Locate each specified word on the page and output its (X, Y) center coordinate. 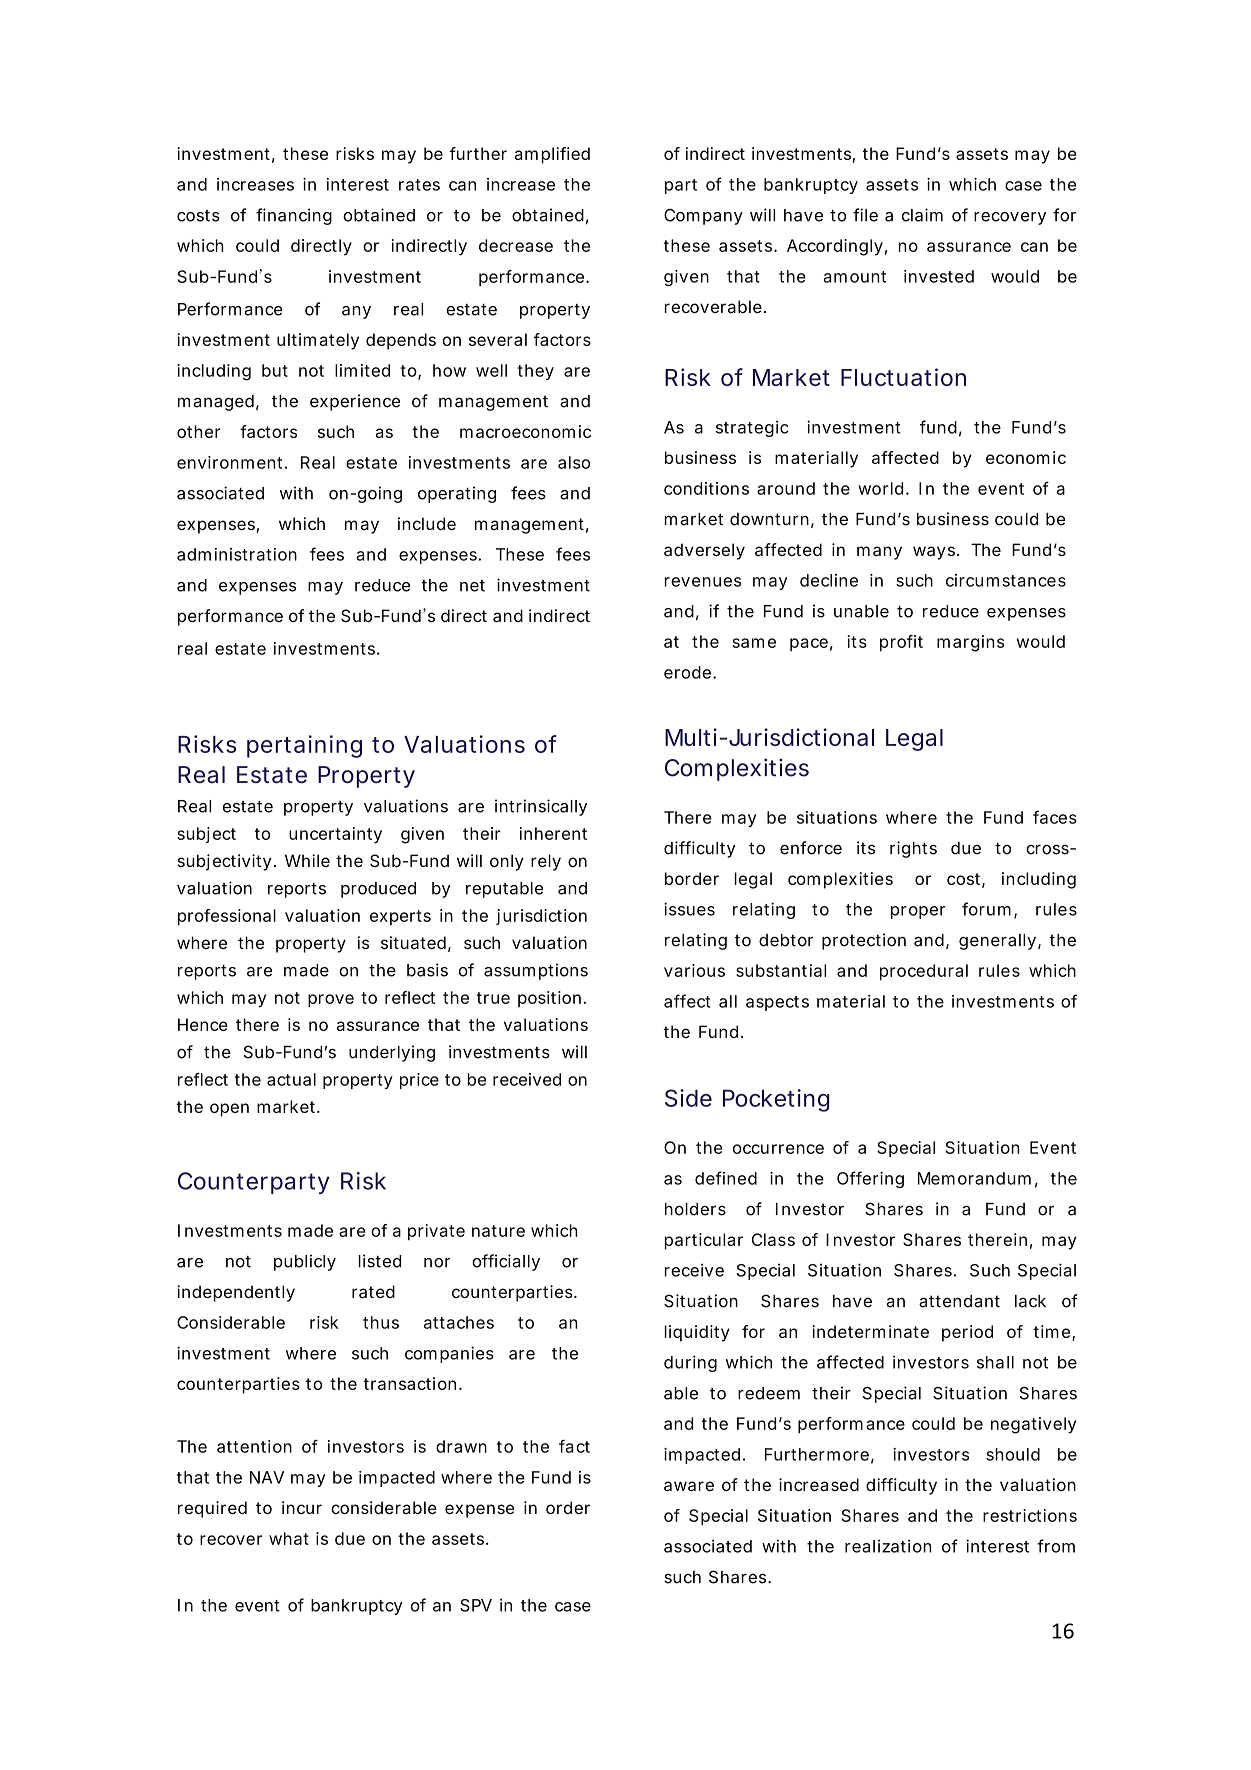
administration (237, 554)
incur (302, 1507)
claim (922, 215)
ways (935, 553)
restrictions (1030, 1515)
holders (695, 1209)
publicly (305, 1262)
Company (703, 217)
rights (913, 849)
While (307, 860)
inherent (553, 833)
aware (689, 1486)
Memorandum (974, 1178)
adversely (704, 551)
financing (294, 216)
